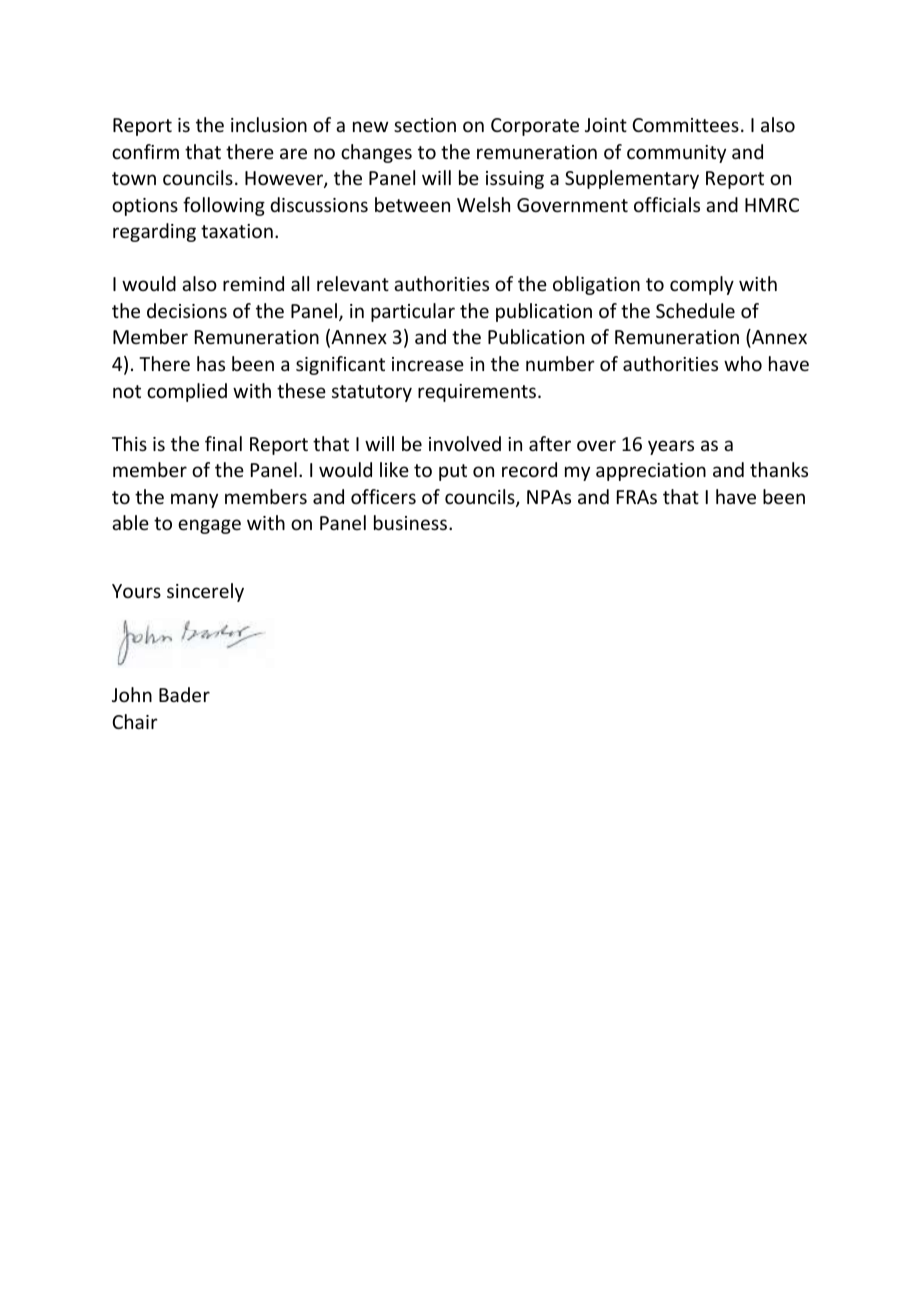  What do you see at coordinates (145, 151) in the image?
I see `confirm` at bounding box center [145, 151].
